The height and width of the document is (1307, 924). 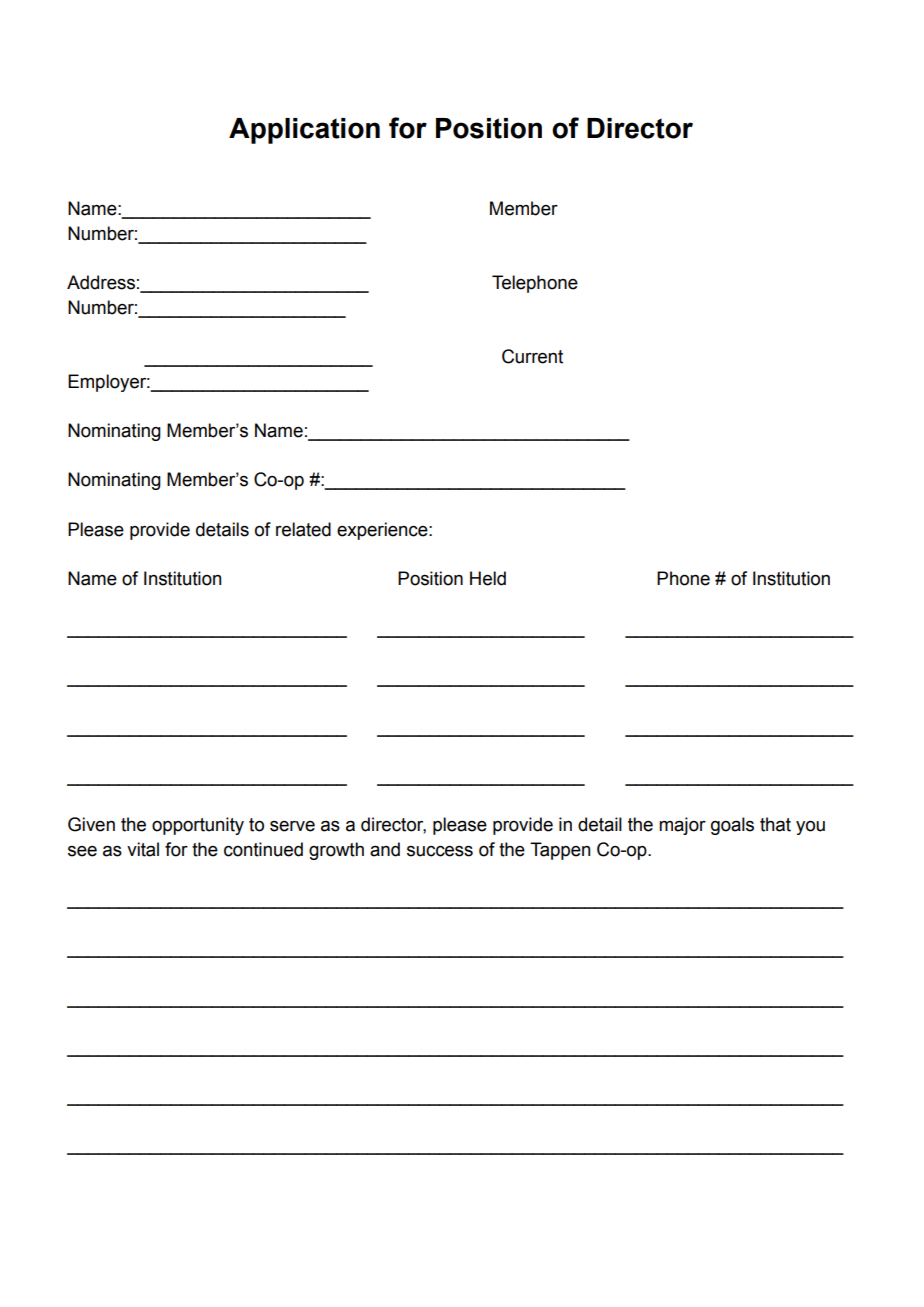 What do you see at coordinates (198, 826) in the document?
I see `opportunity` at bounding box center [198, 826].
